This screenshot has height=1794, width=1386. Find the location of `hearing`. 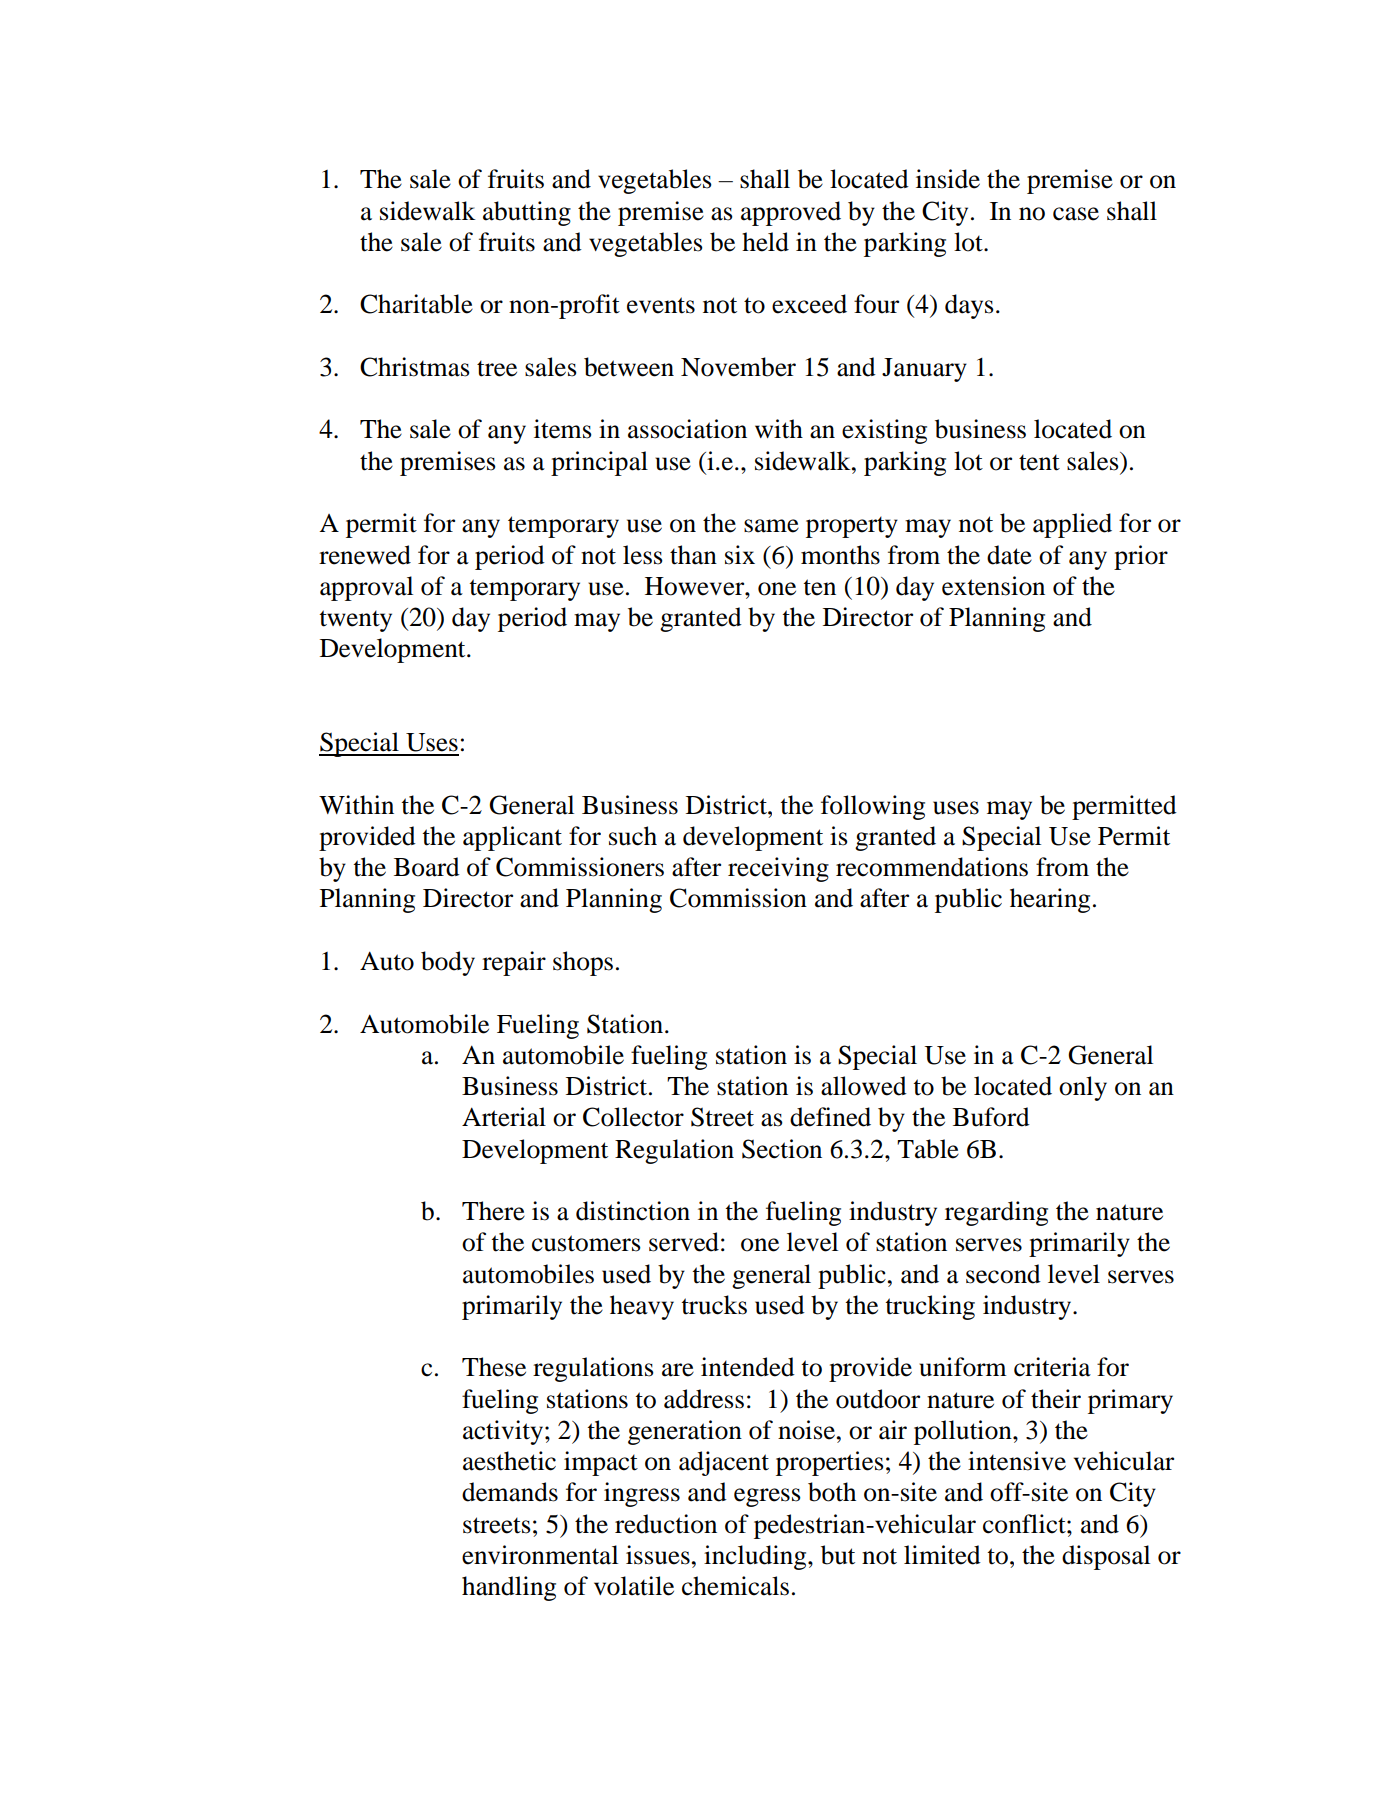

hearing is located at coordinates (1050, 900).
